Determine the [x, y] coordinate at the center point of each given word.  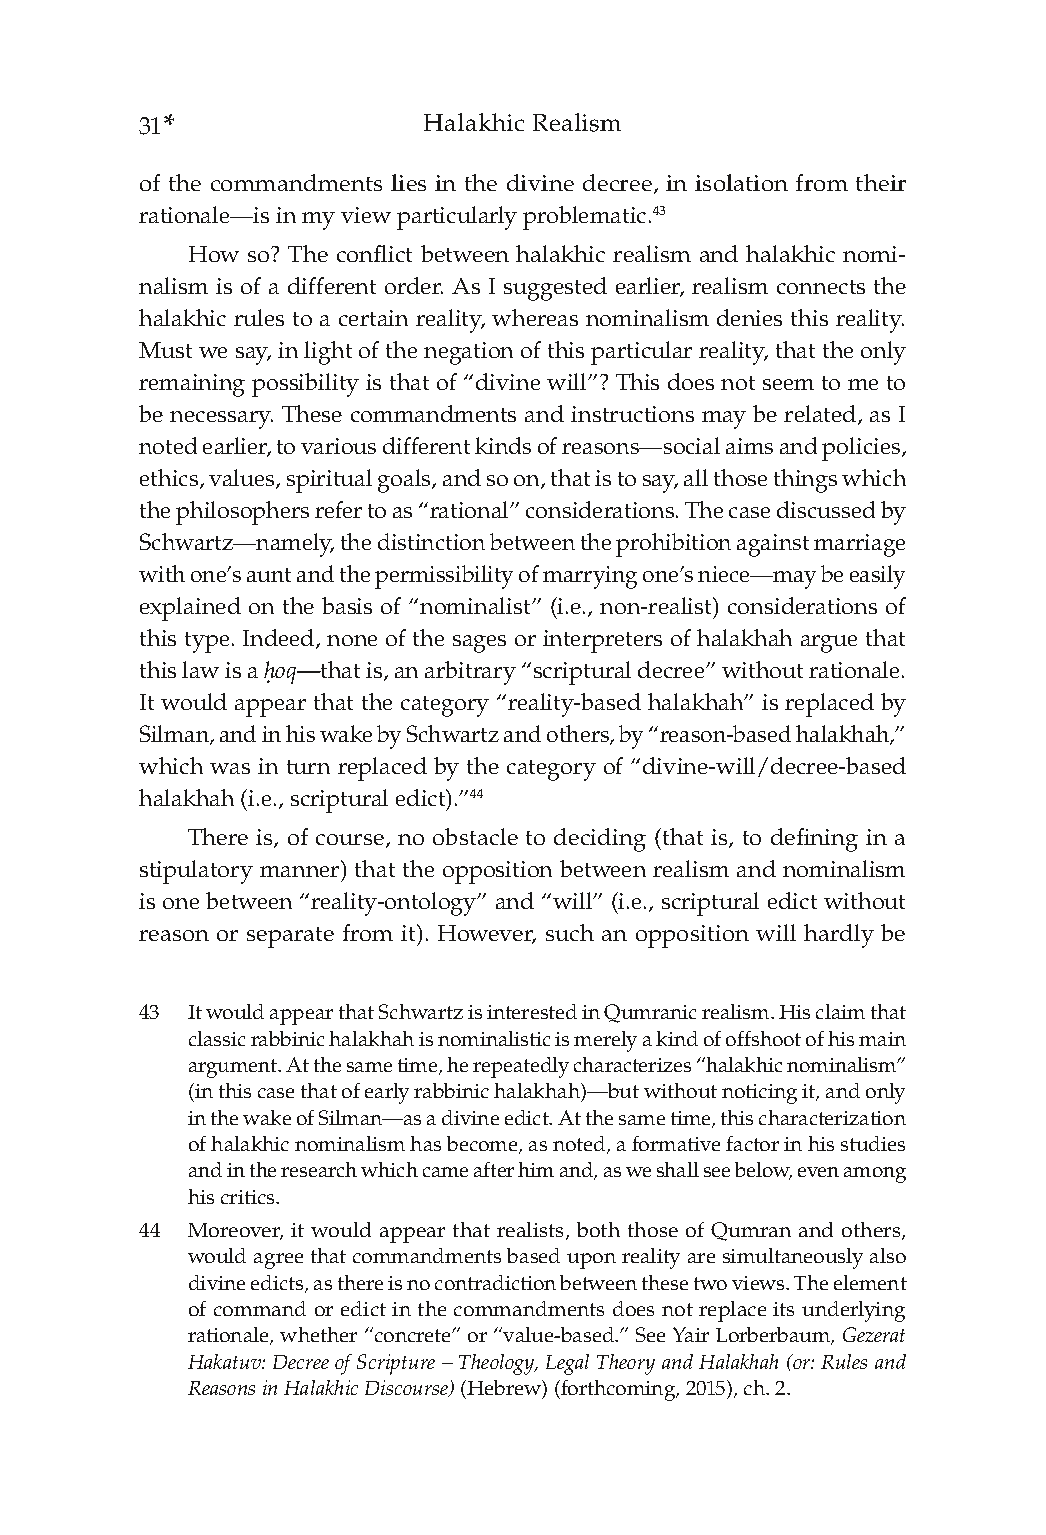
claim [840, 1011]
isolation [741, 182]
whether [318, 1334]
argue [829, 644]
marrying [590, 577]
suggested [555, 289]
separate [290, 937]
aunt [269, 575]
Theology [498, 1364]
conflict [374, 253]
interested [532, 1011]
